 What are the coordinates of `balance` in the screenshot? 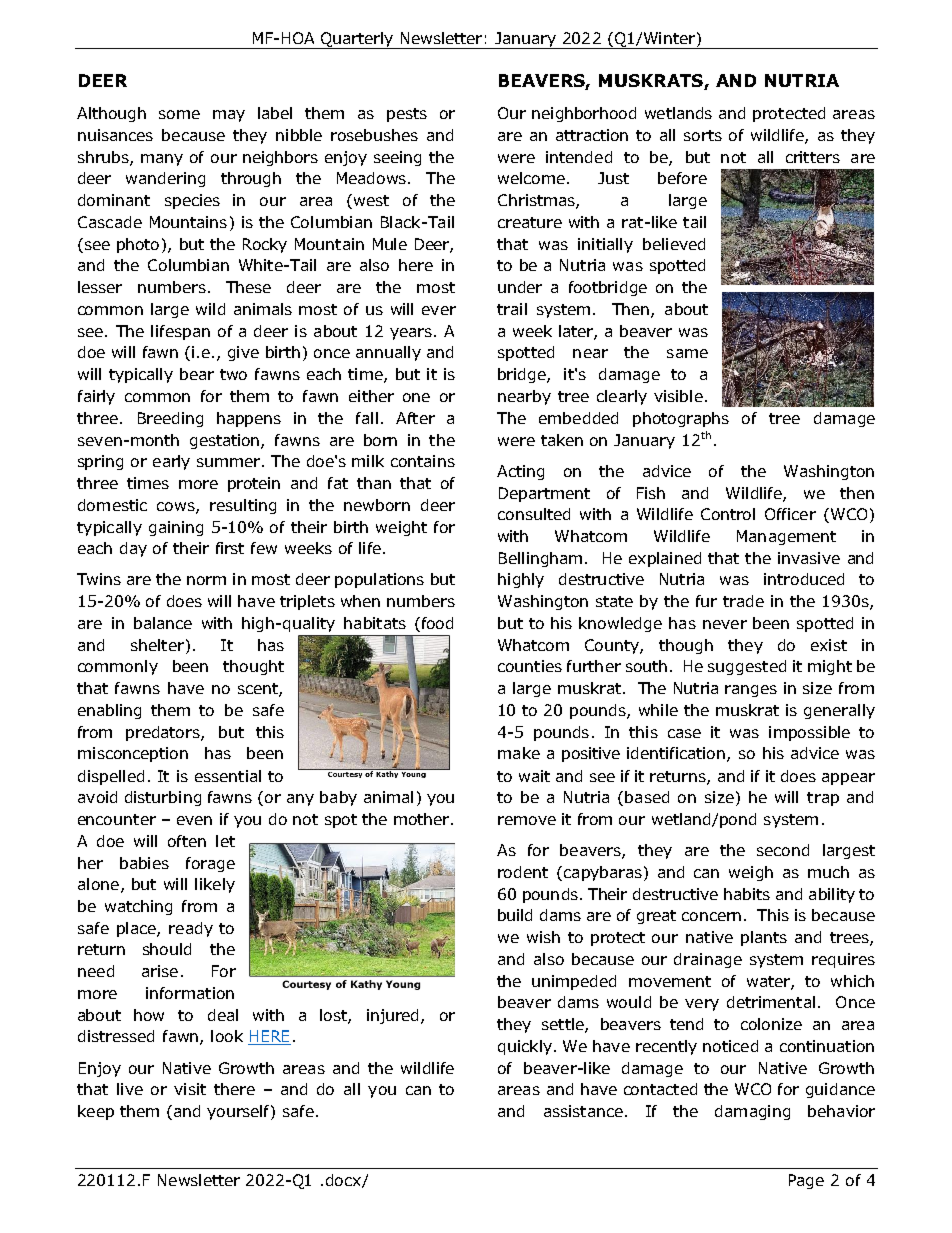 It's located at (163, 623).
